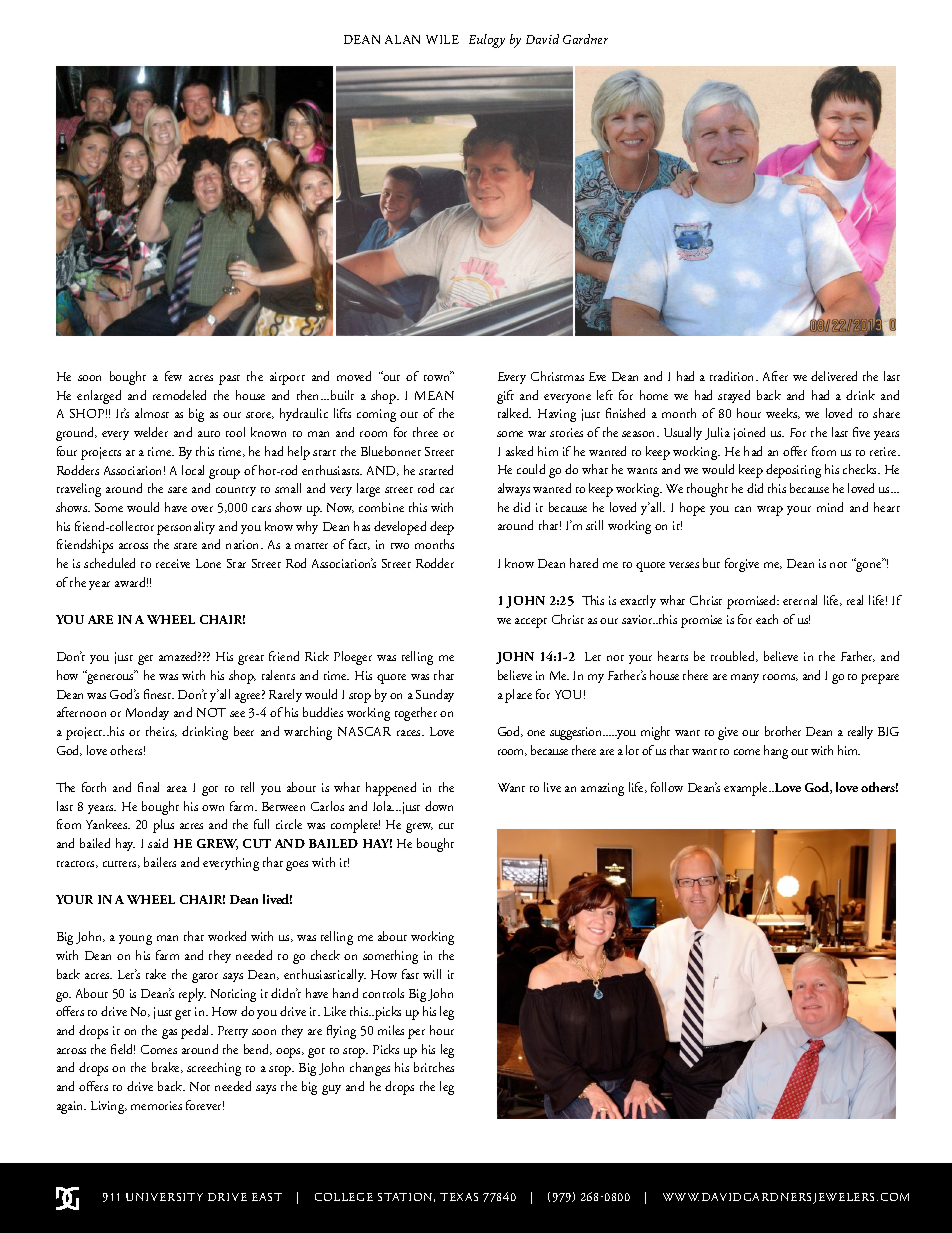  Describe the element at coordinates (459, 1197) in the document. I see `TEXAS` at that location.
